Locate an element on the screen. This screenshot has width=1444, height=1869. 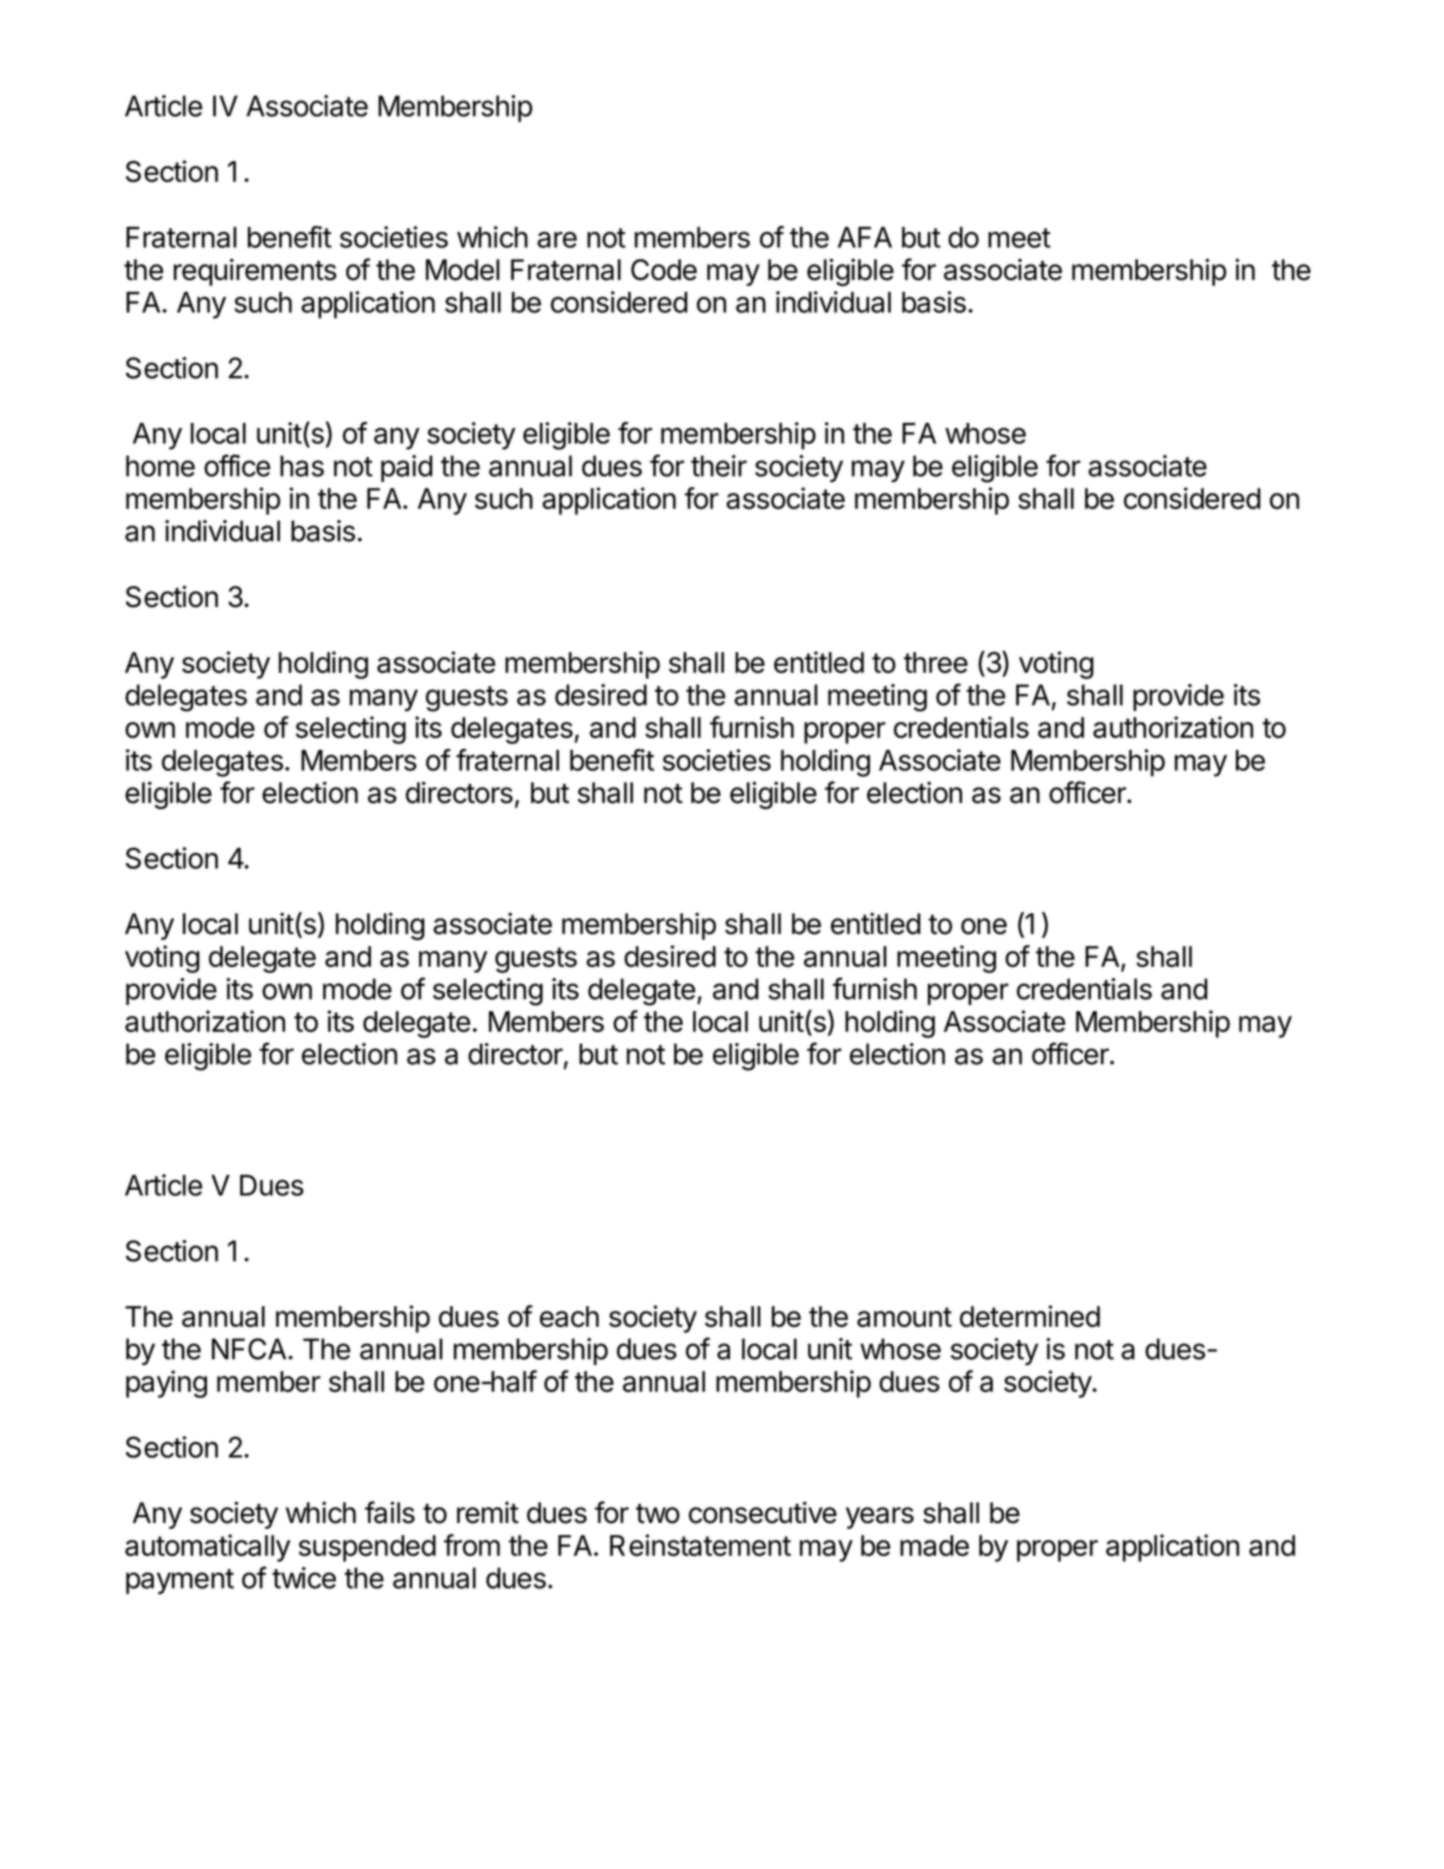
requirements is located at coordinates (255, 272).
